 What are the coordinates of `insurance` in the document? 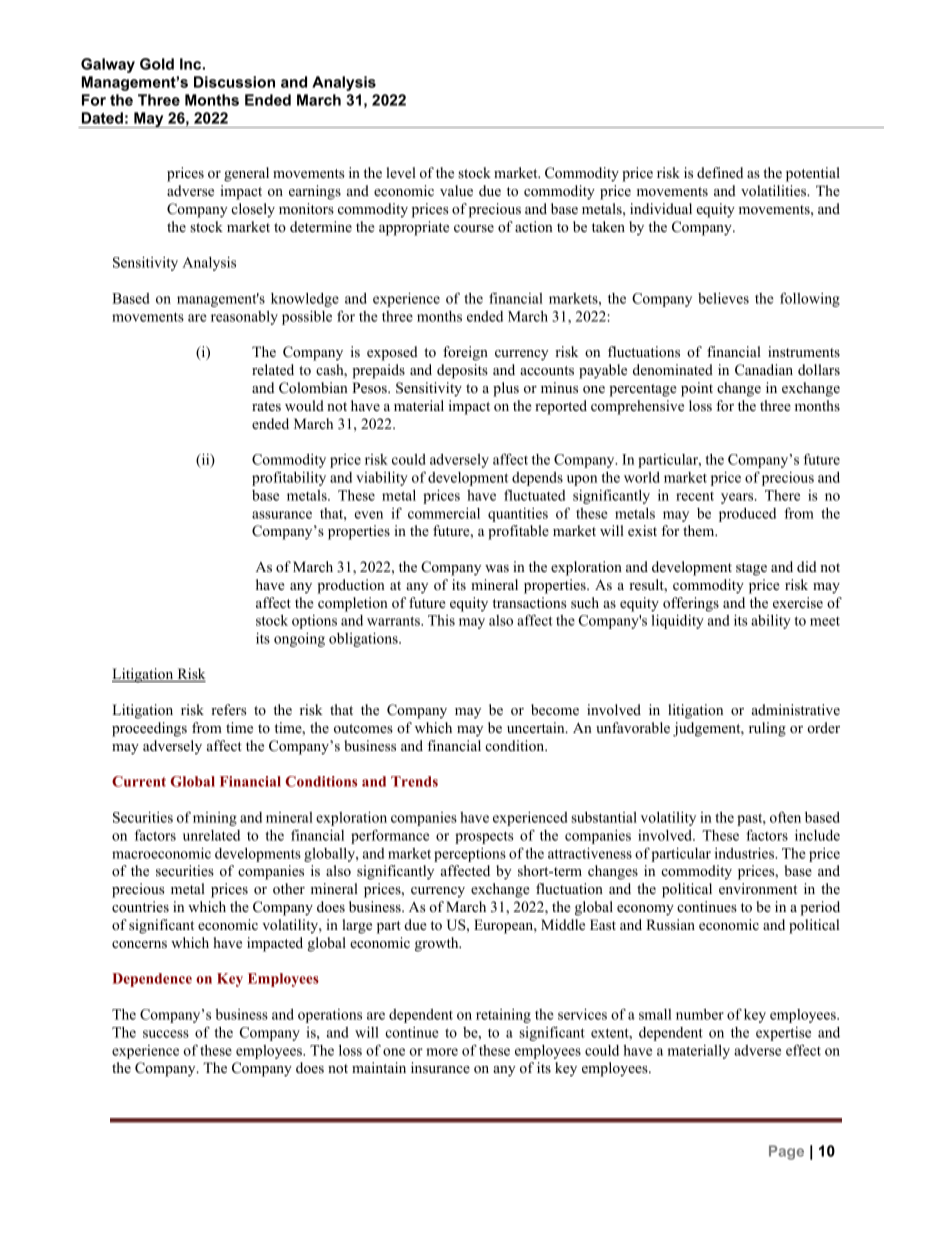 It's located at (440, 1068).
